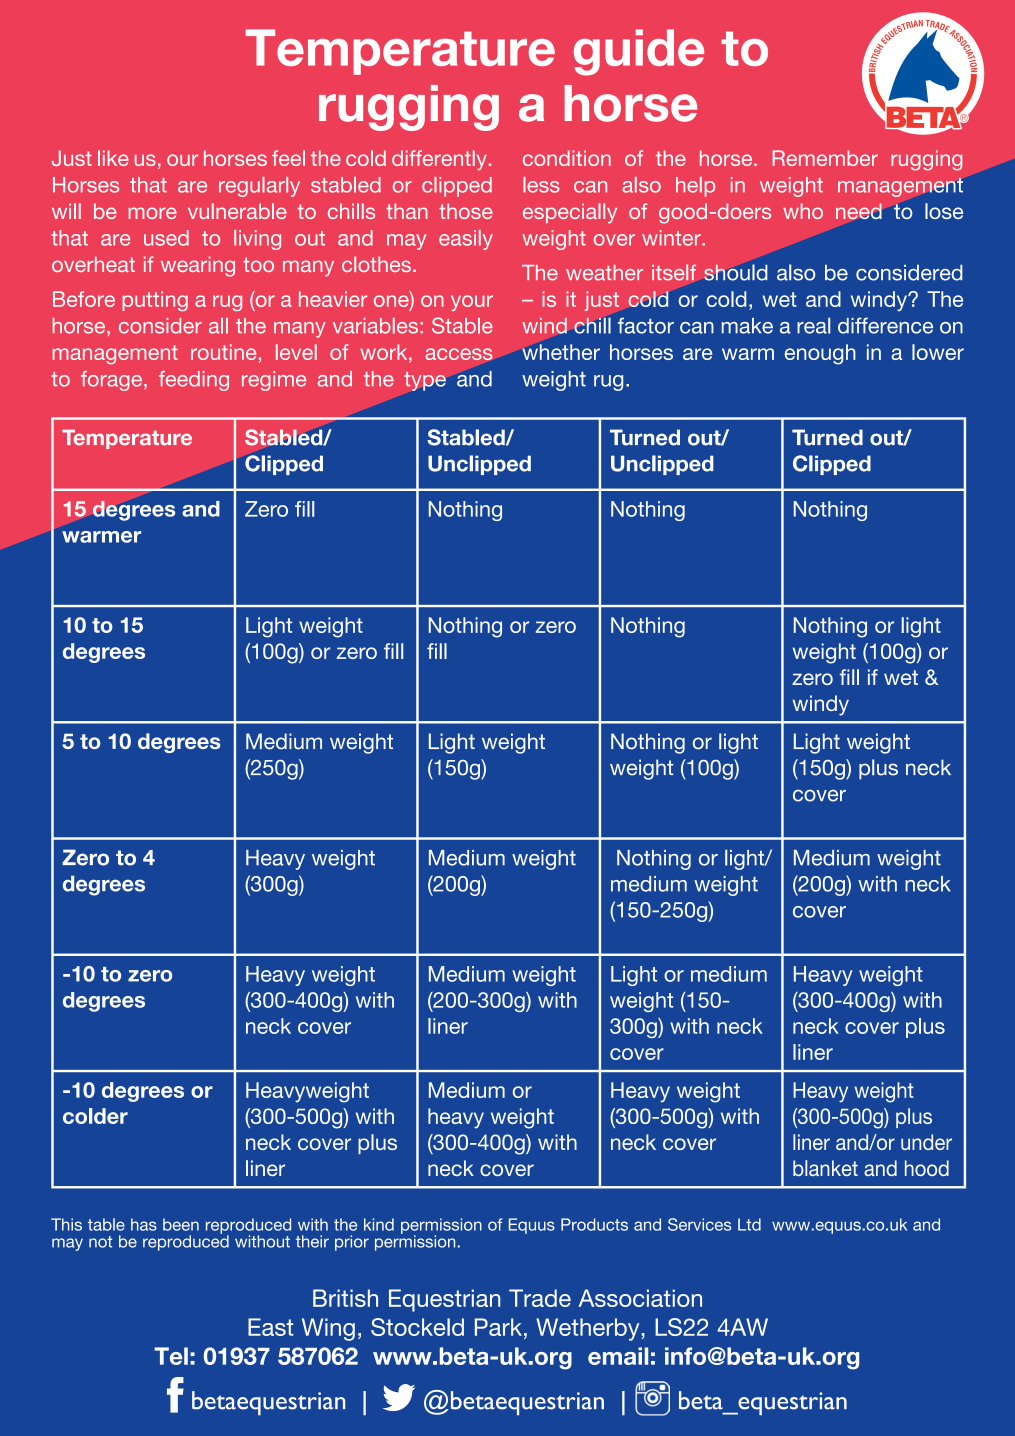  I want to click on access, so click(459, 354).
